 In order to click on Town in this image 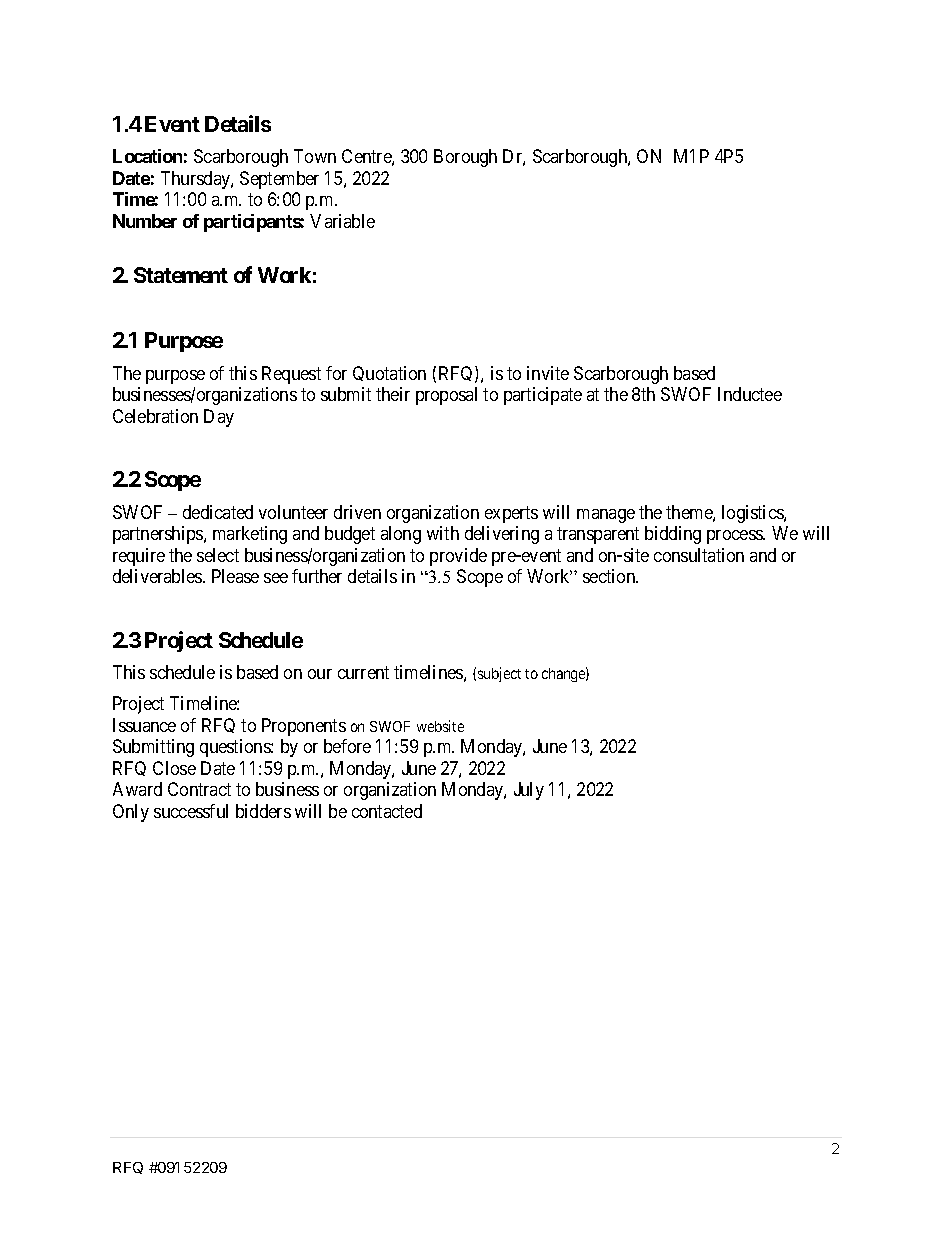, I will do `click(315, 156)`.
